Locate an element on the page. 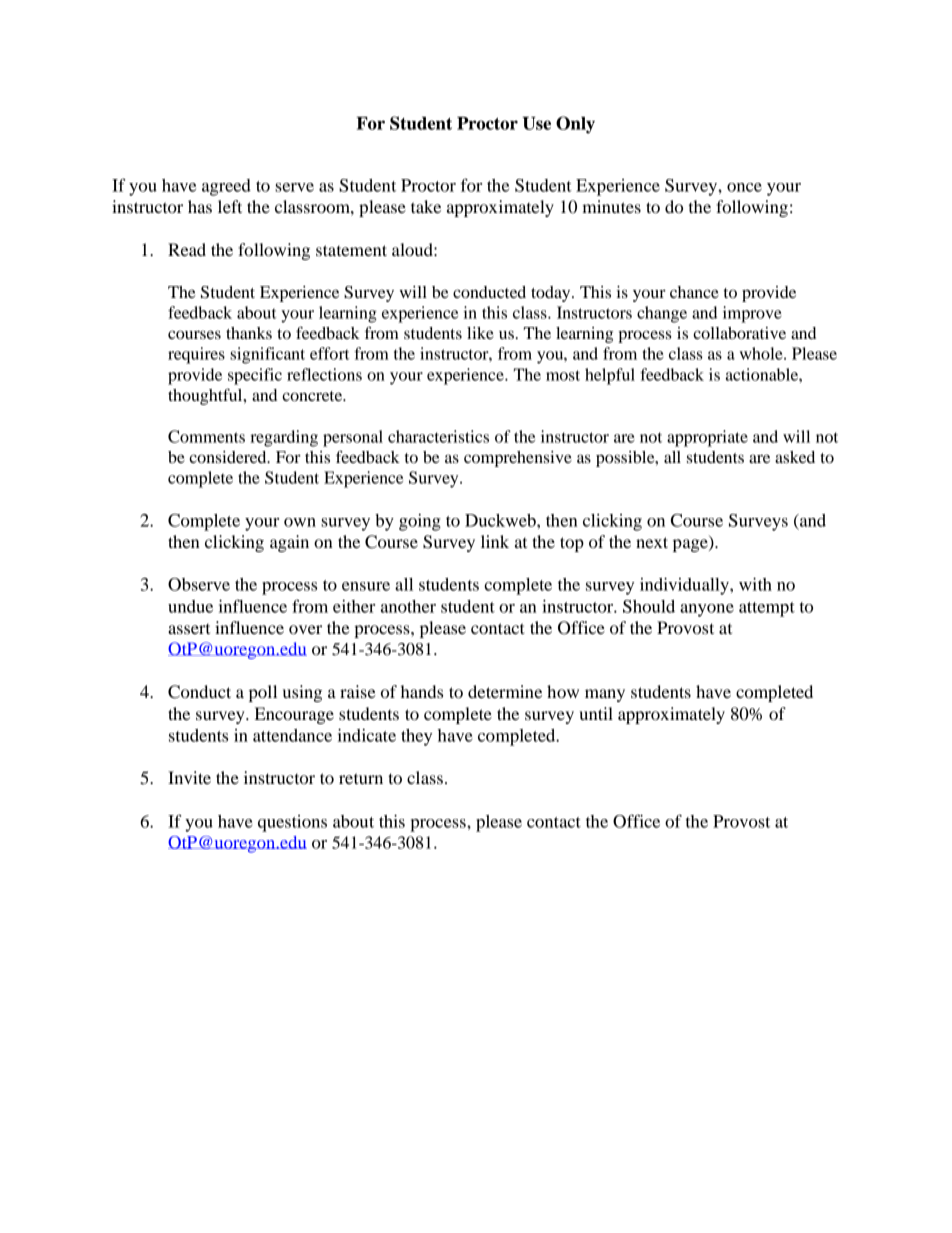  questions is located at coordinates (292, 823).
